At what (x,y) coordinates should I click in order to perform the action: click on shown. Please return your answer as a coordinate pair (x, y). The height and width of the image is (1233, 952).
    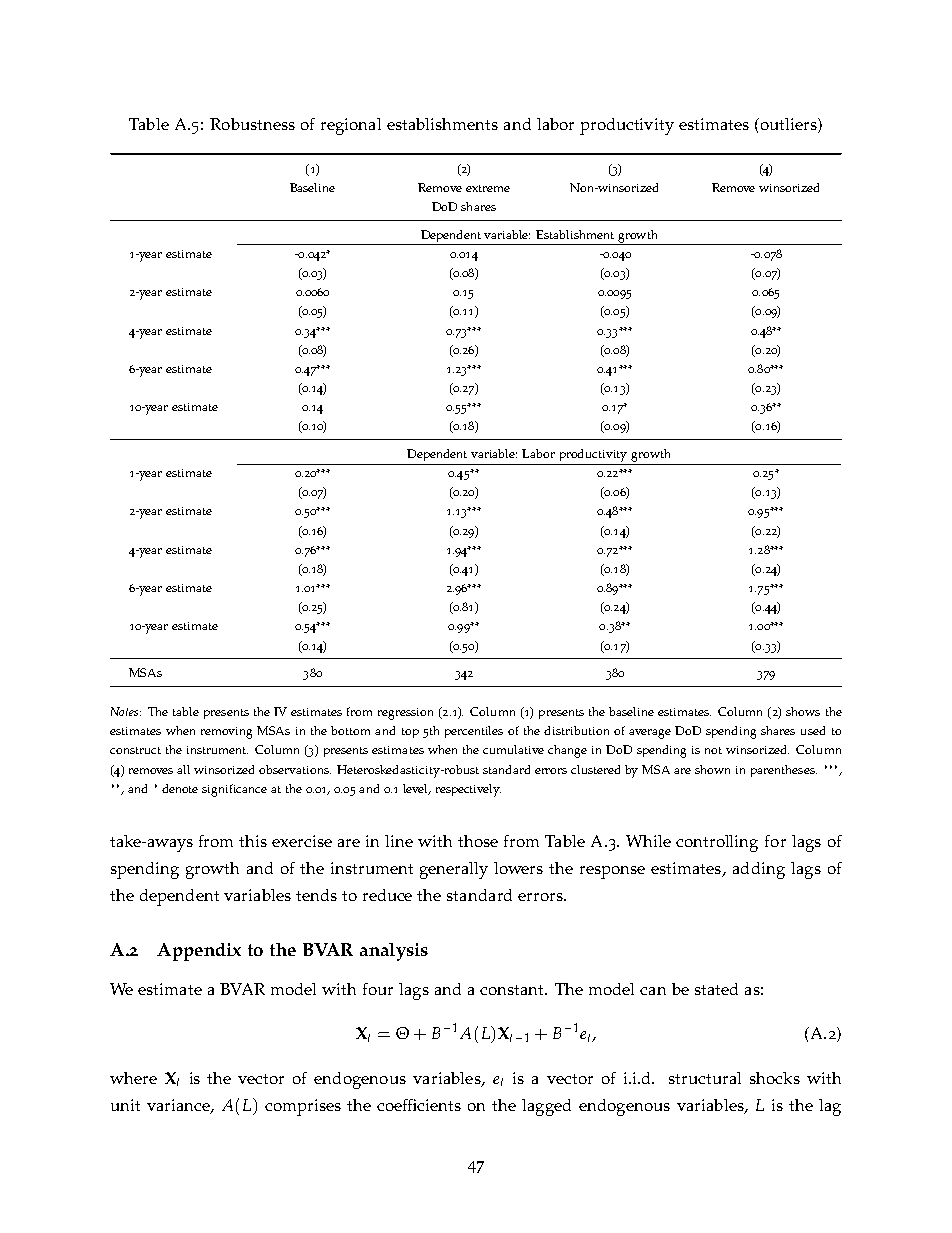
    Looking at the image, I should click on (712, 769).
